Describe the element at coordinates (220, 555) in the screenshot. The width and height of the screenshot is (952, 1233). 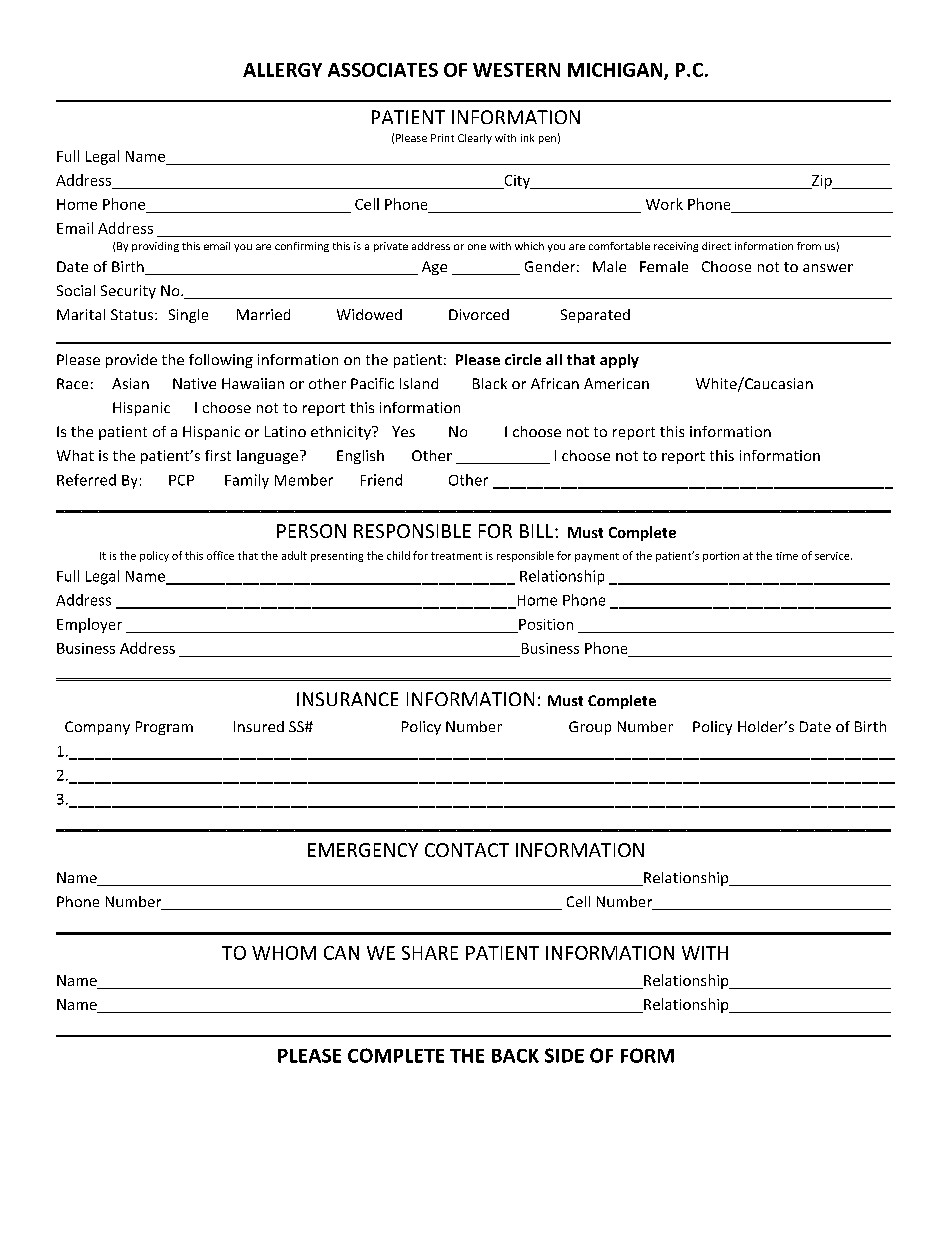
I see `office` at that location.
